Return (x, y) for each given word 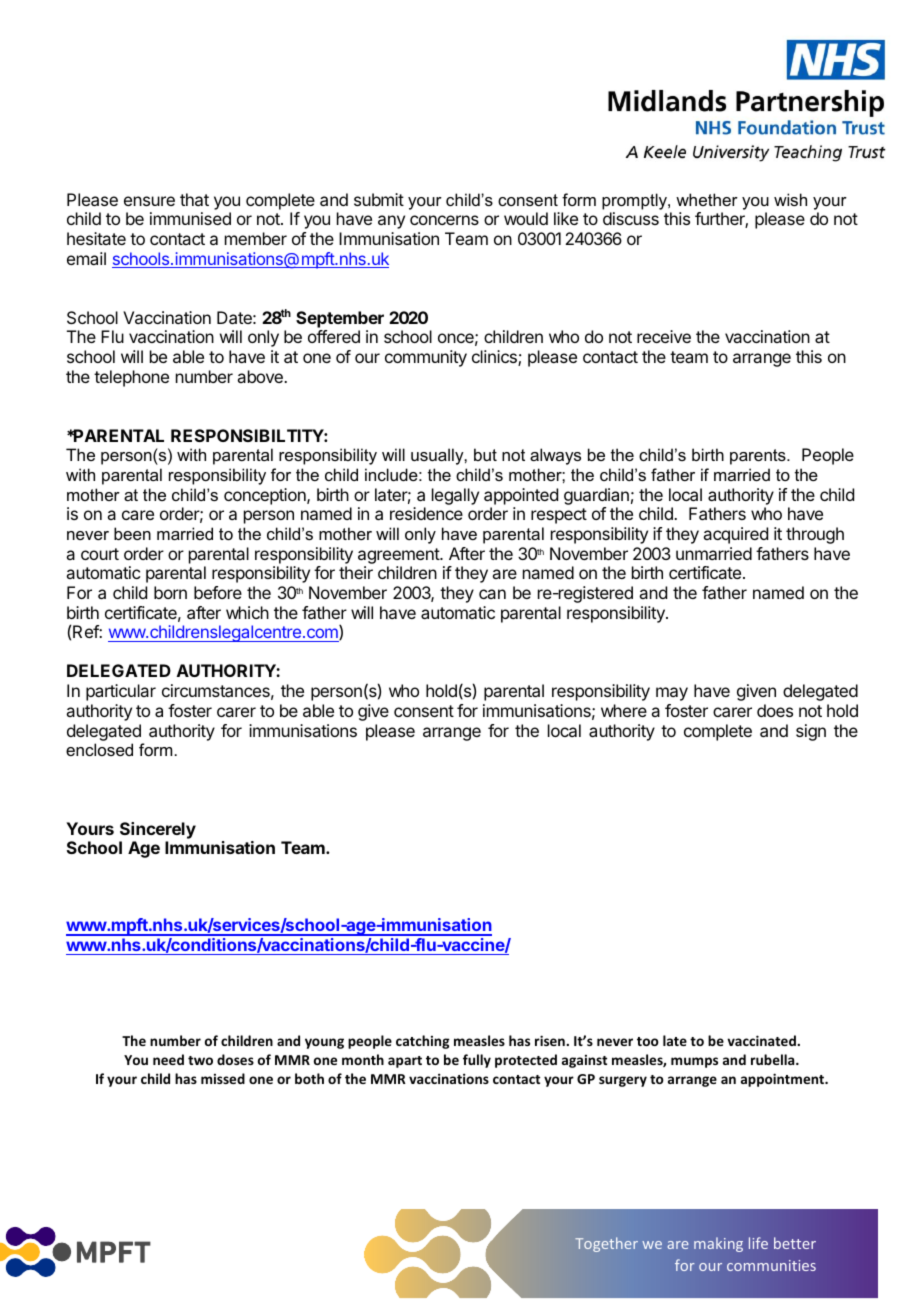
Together (606, 1244)
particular (121, 692)
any (391, 222)
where (624, 710)
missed (223, 1078)
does (775, 710)
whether (707, 199)
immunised (190, 218)
